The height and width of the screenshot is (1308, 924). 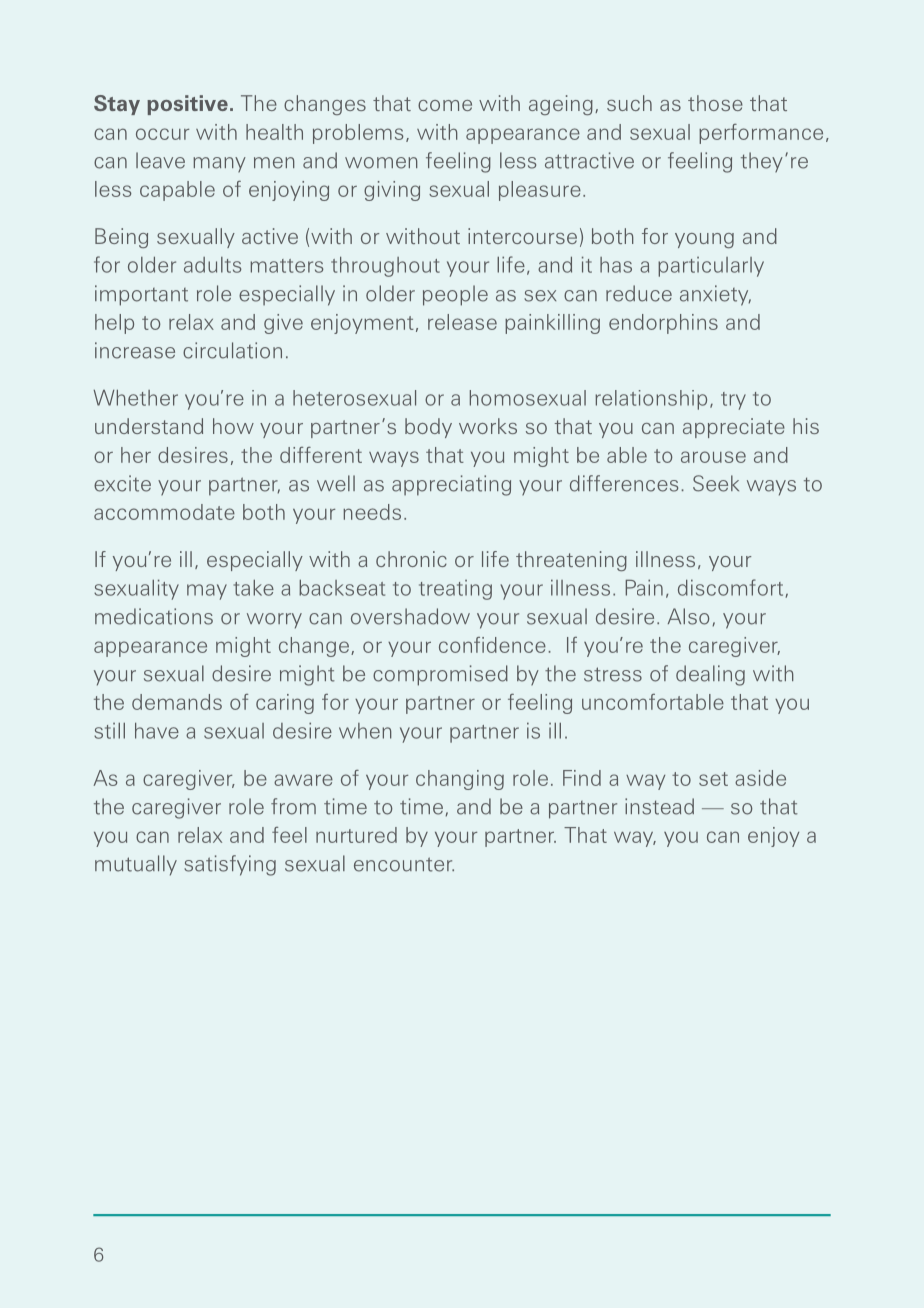 I want to click on satisfying, so click(x=230, y=865).
